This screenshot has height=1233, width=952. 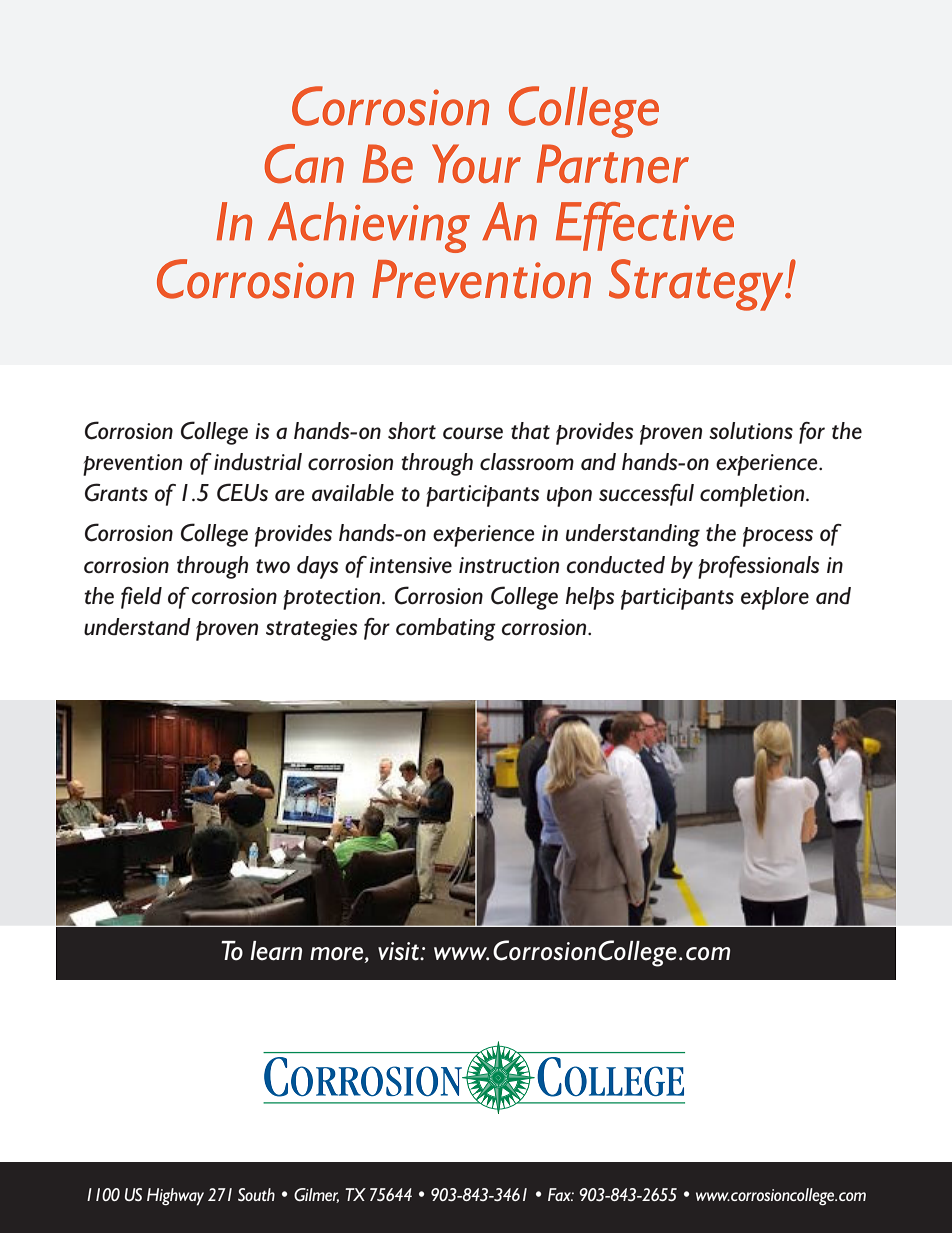 I want to click on Effective, so click(x=645, y=226).
